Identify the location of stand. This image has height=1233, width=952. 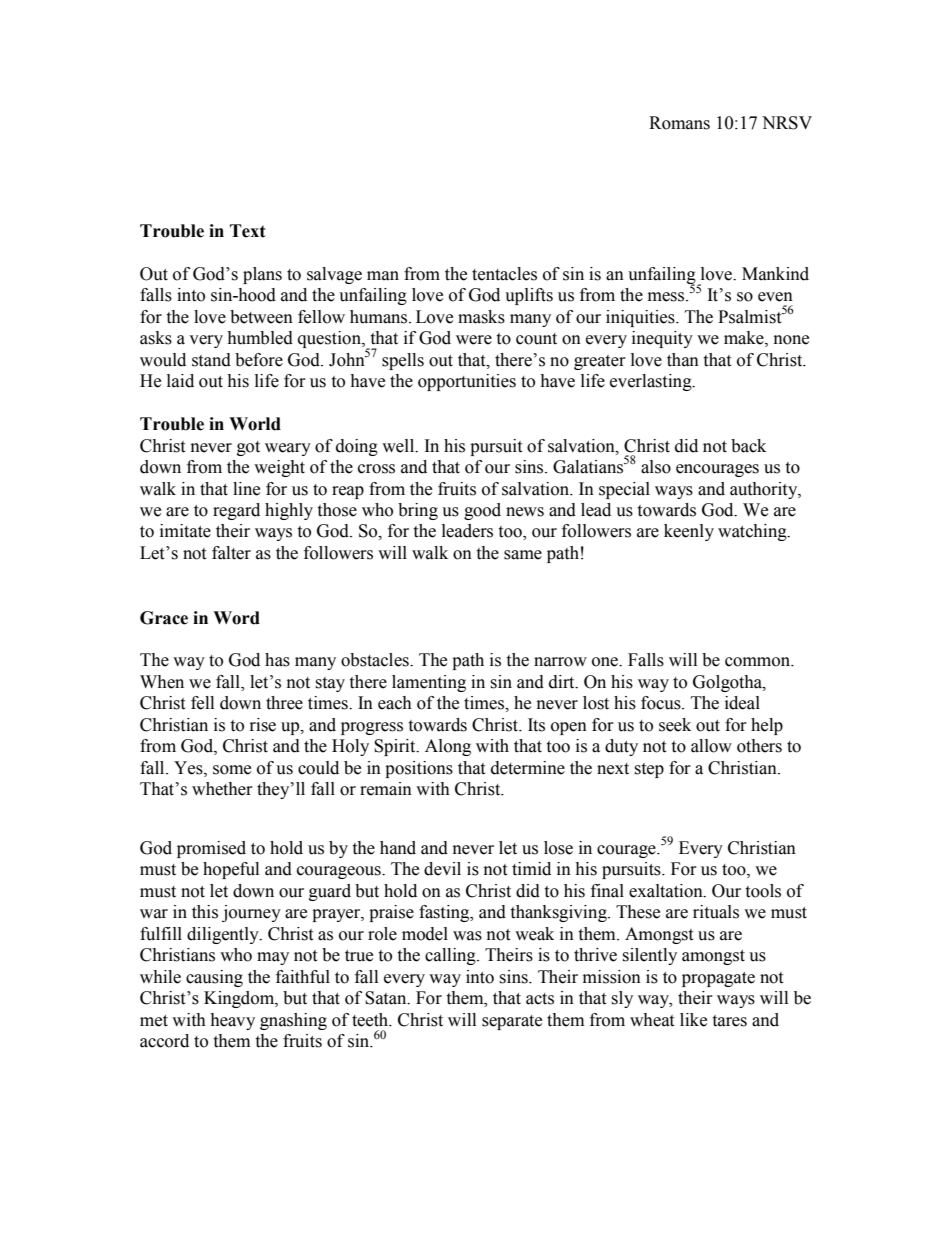
(211, 360).
